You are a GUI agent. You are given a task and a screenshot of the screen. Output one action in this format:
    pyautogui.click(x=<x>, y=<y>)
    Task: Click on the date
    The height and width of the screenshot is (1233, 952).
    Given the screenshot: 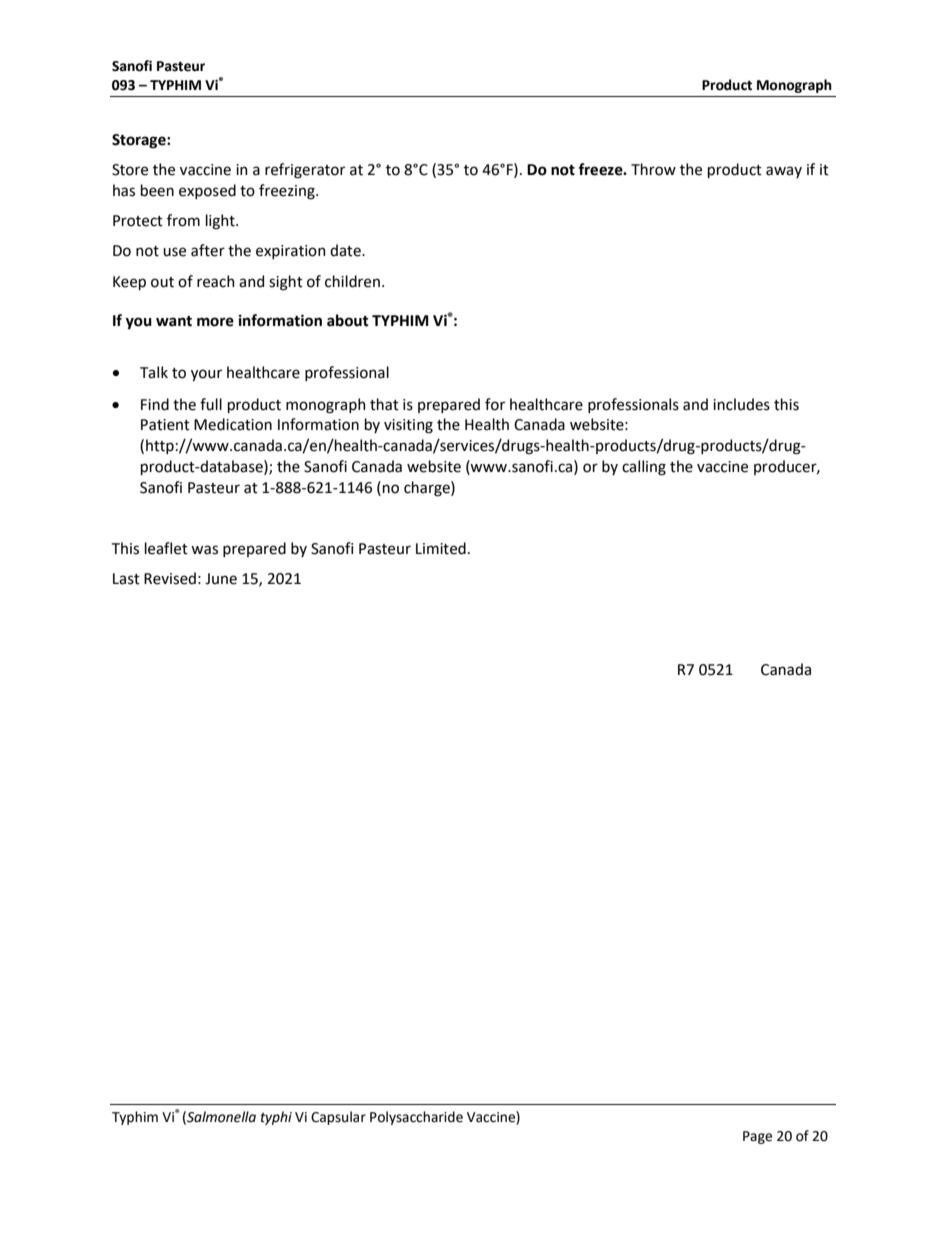 What is the action you would take?
    pyautogui.click(x=346, y=250)
